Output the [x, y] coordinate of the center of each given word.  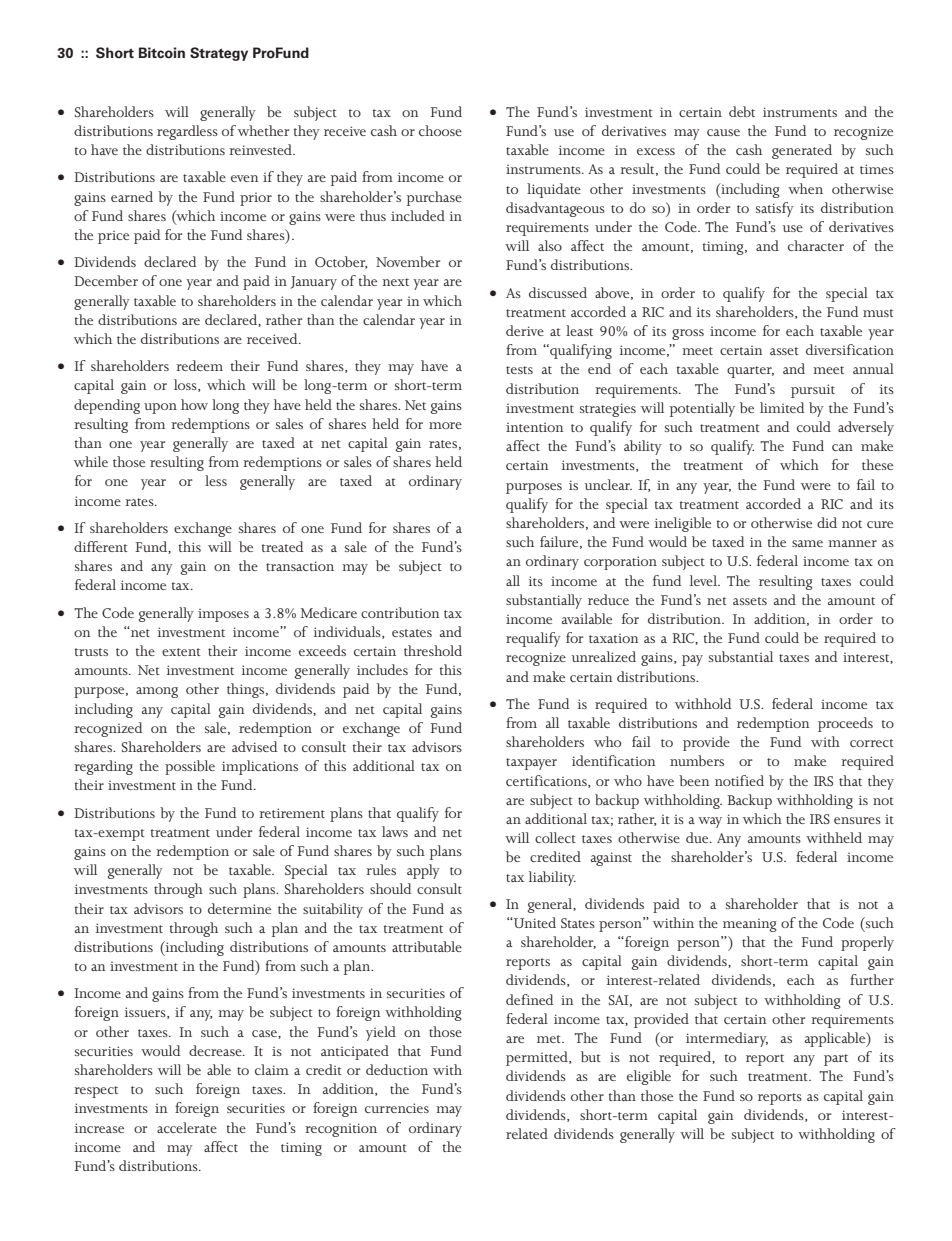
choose [440, 130]
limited [782, 407]
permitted [538, 1058]
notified [739, 780]
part [836, 1060]
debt [742, 111]
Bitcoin [162, 53]
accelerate [187, 1127]
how [194, 404]
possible [190, 767]
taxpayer [531, 764]
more [445, 425]
